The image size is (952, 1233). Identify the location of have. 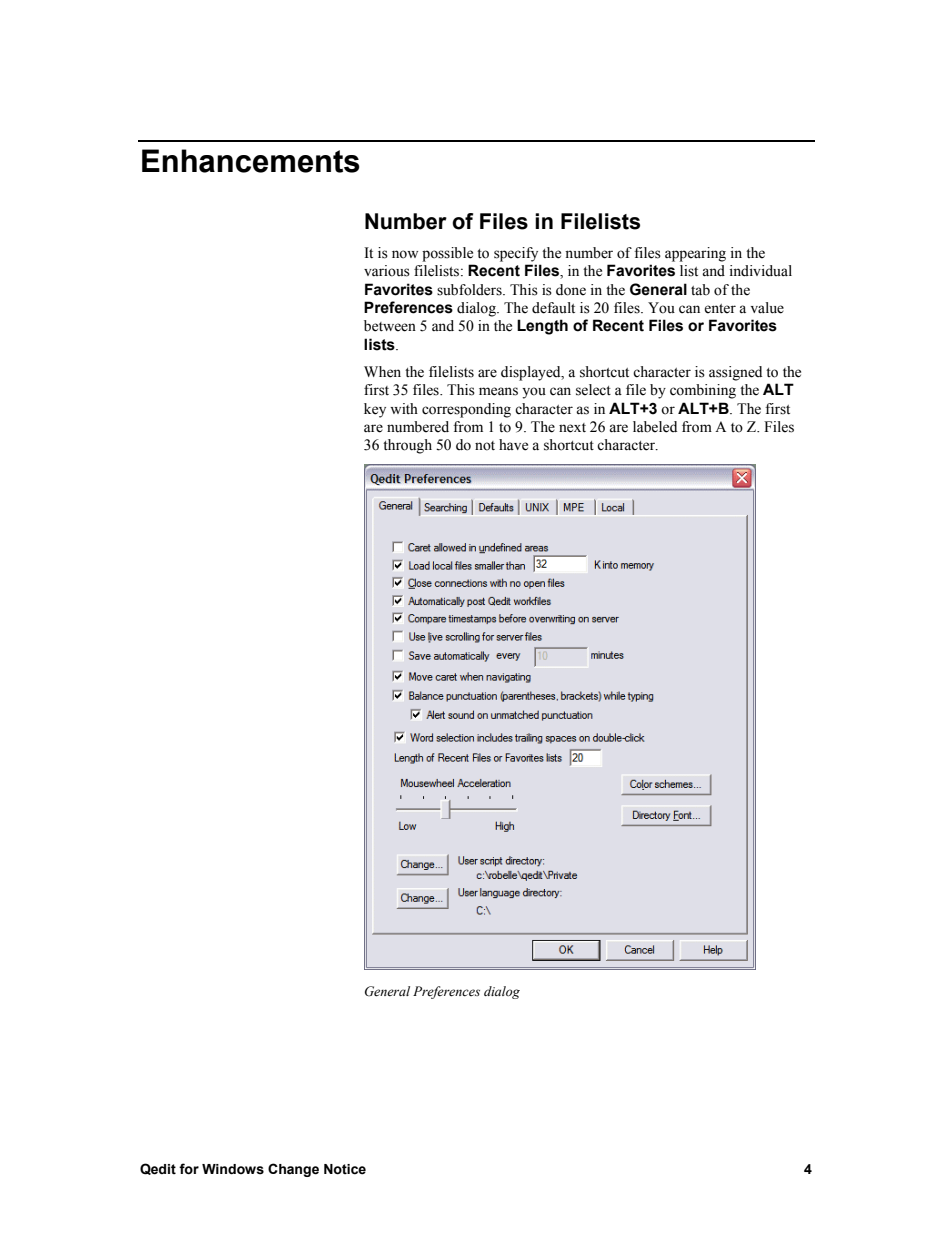
(513, 445).
